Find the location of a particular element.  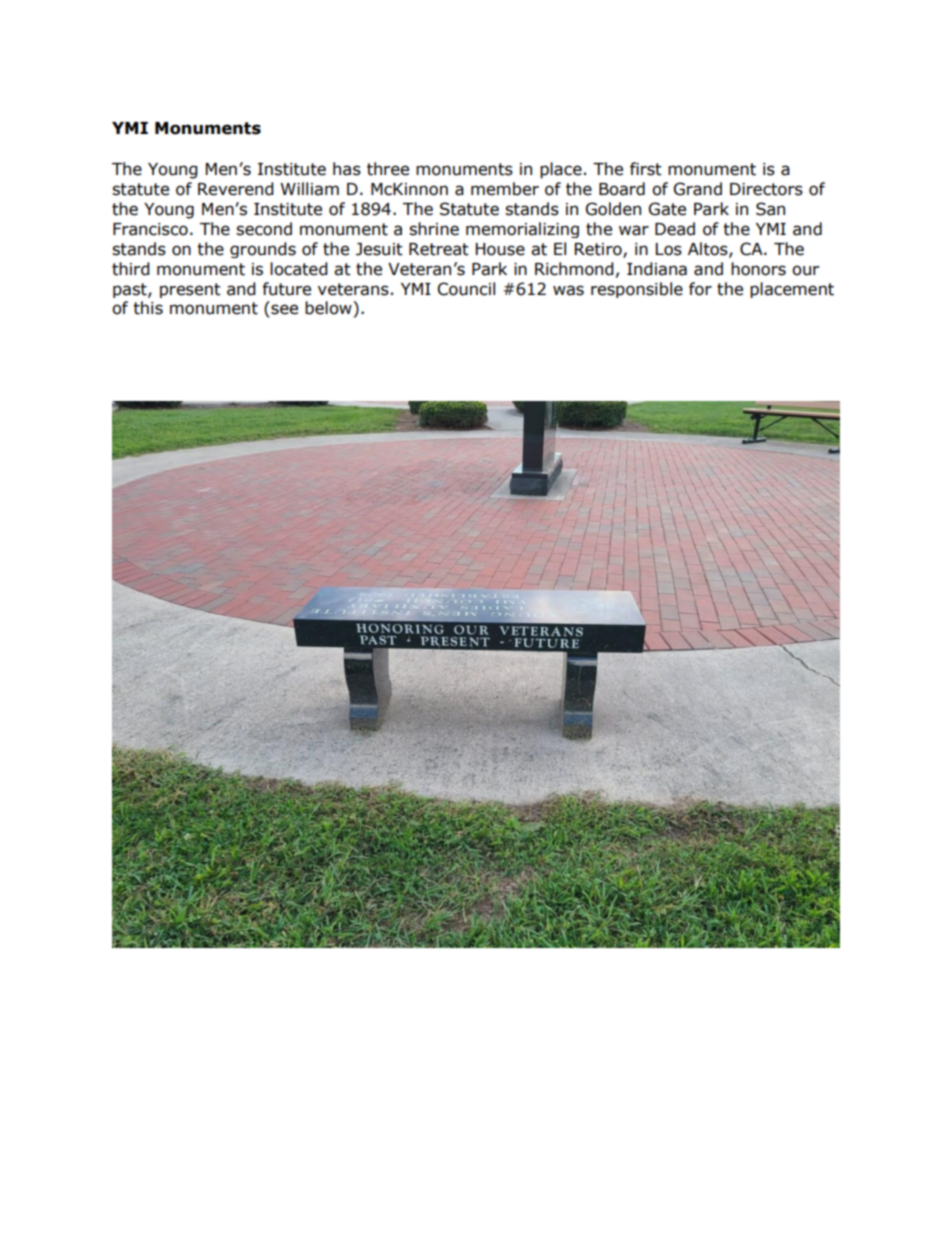

for is located at coordinates (700, 289).
